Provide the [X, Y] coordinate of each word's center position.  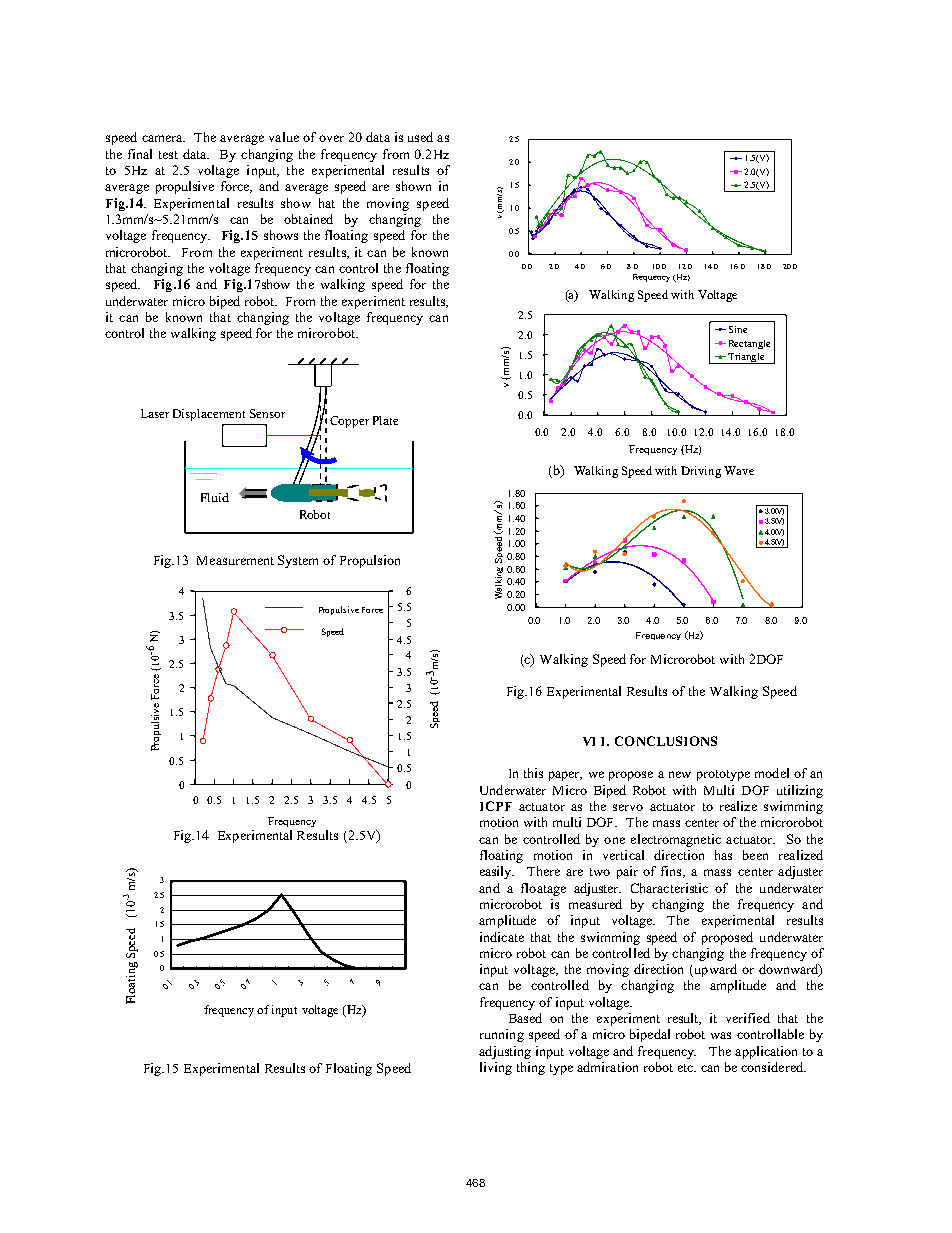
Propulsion [370, 561]
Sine [738, 329]
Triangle [746, 358]
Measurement [235, 560]
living [496, 1068]
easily [497, 872]
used [420, 137]
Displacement [209, 415]
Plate [385, 420]
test [168, 155]
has [723, 855]
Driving [701, 472]
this [533, 773]
